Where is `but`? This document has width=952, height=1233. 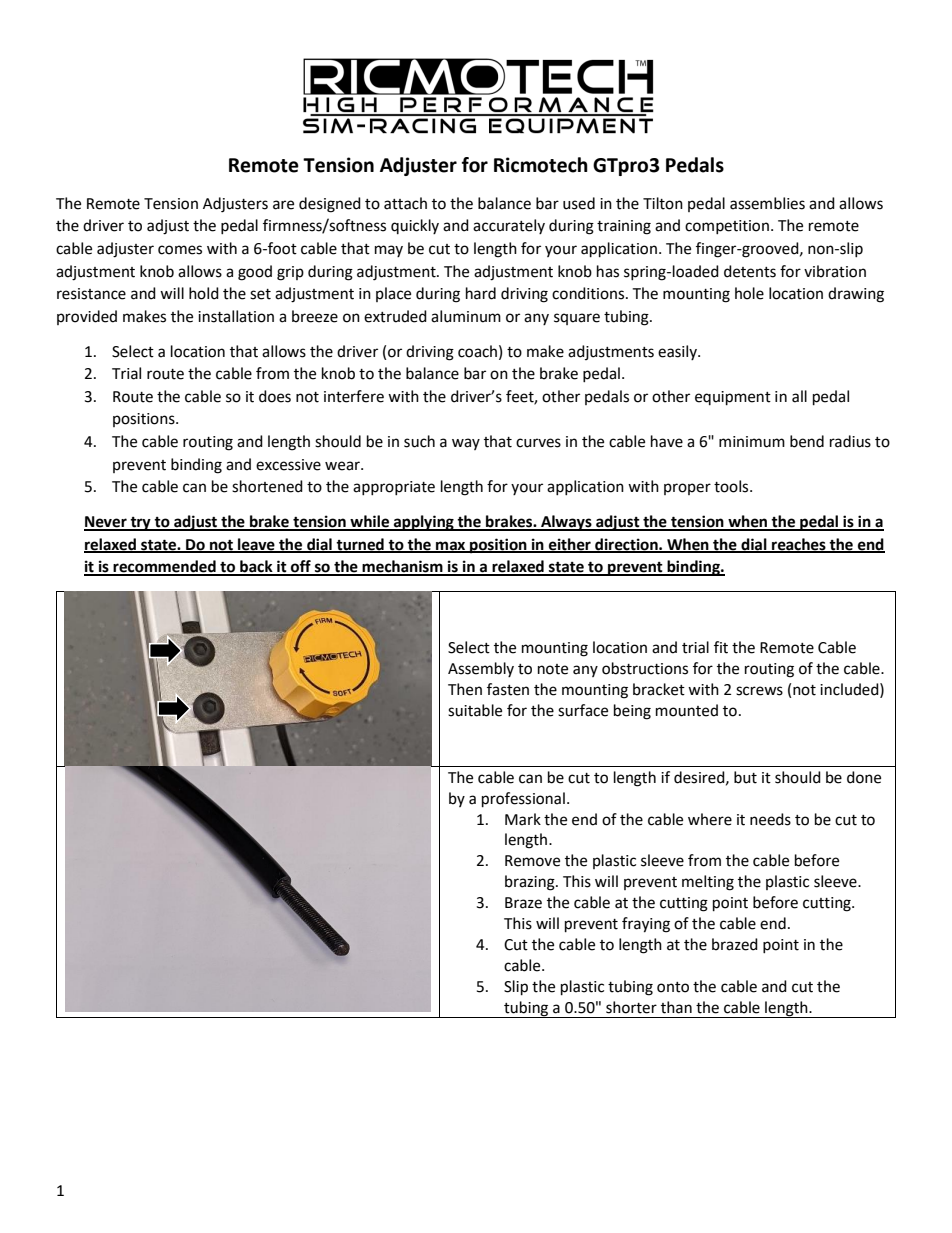
but is located at coordinates (745, 777).
